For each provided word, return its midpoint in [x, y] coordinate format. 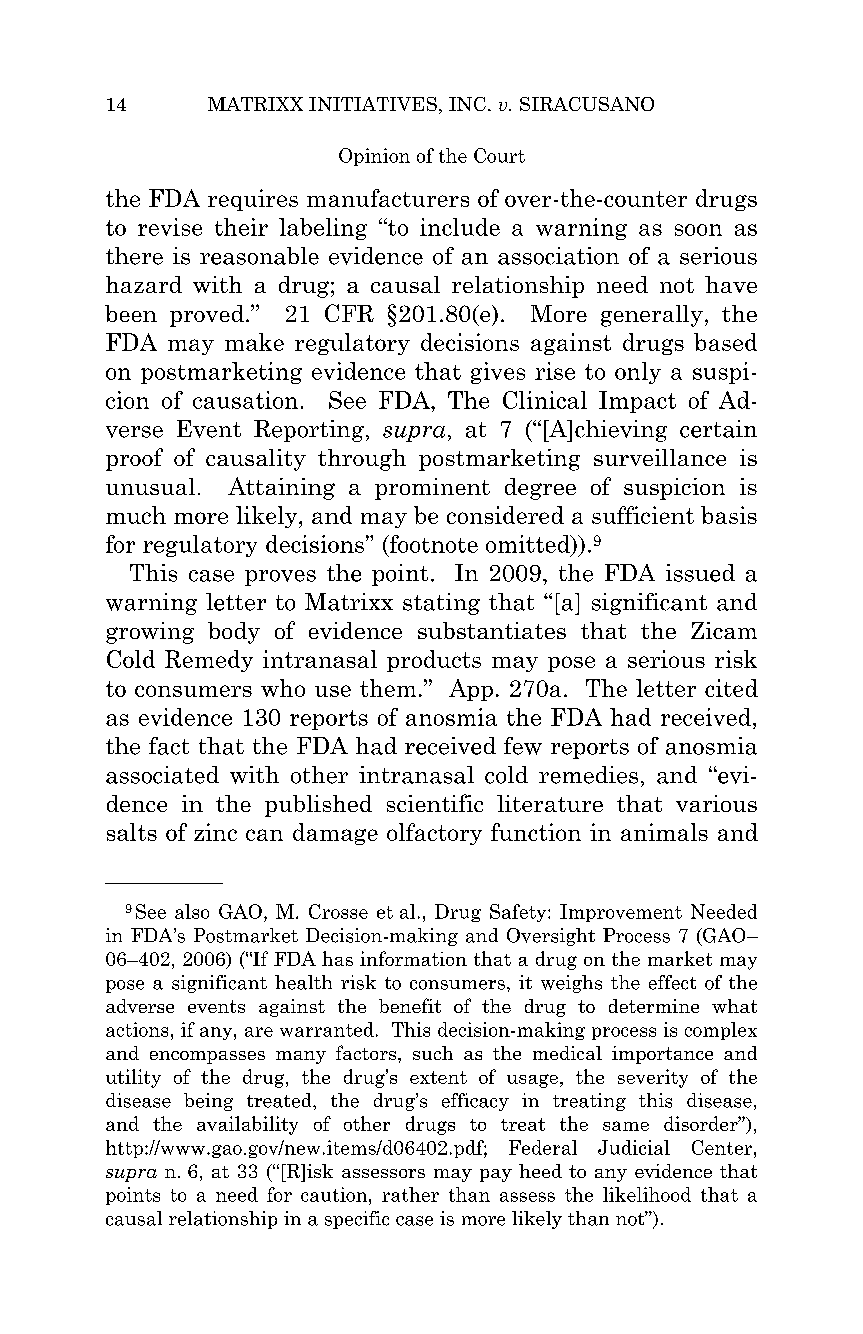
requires [253, 200]
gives [498, 373]
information [413, 958]
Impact [637, 402]
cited [731, 688]
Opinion [374, 157]
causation [245, 400]
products [434, 661]
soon [698, 230]
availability [247, 1125]
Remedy [209, 661]
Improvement [621, 913]
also [192, 911]
